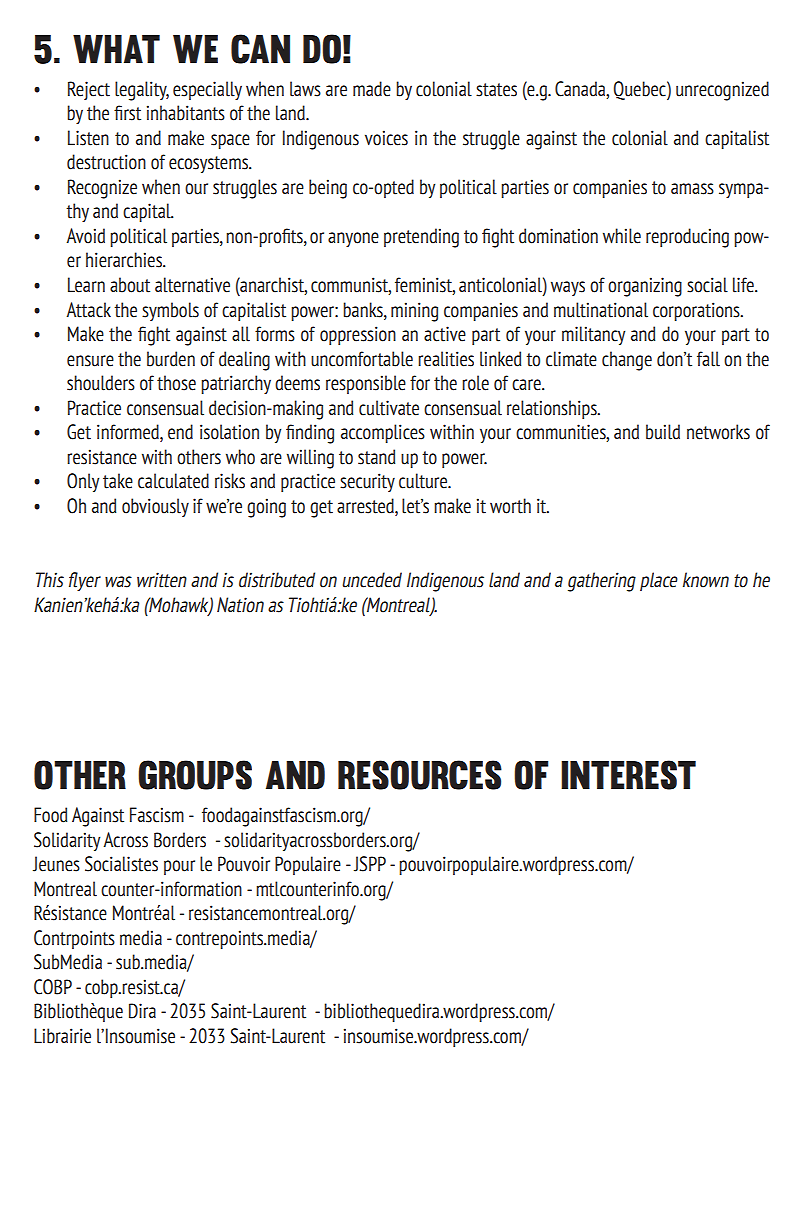  Describe the element at coordinates (372, 89) in the page. I see `made` at that location.
